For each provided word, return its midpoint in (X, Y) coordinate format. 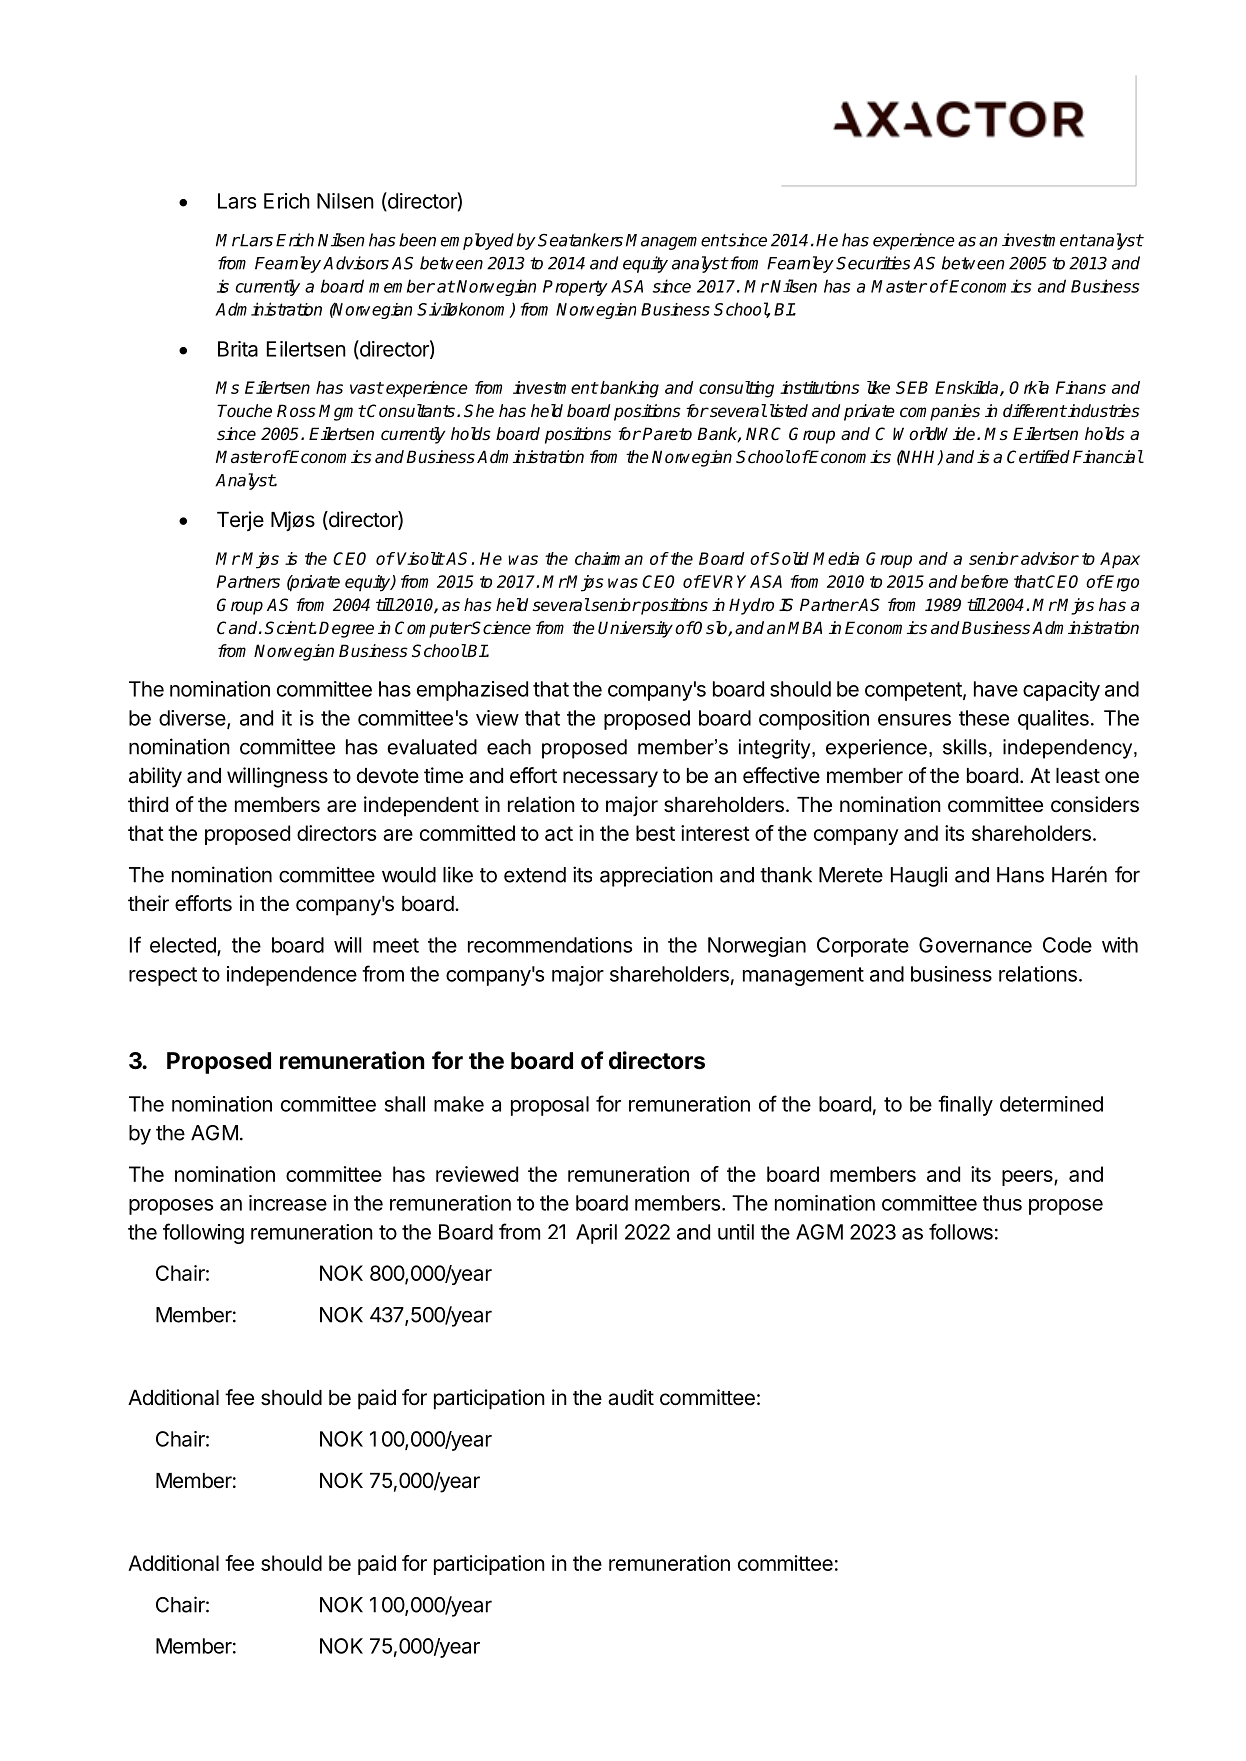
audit (631, 1397)
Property (575, 288)
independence (292, 976)
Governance (975, 945)
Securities (873, 263)
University (635, 629)
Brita (238, 349)
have (996, 689)
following (203, 1233)
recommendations (550, 945)
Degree (346, 629)
